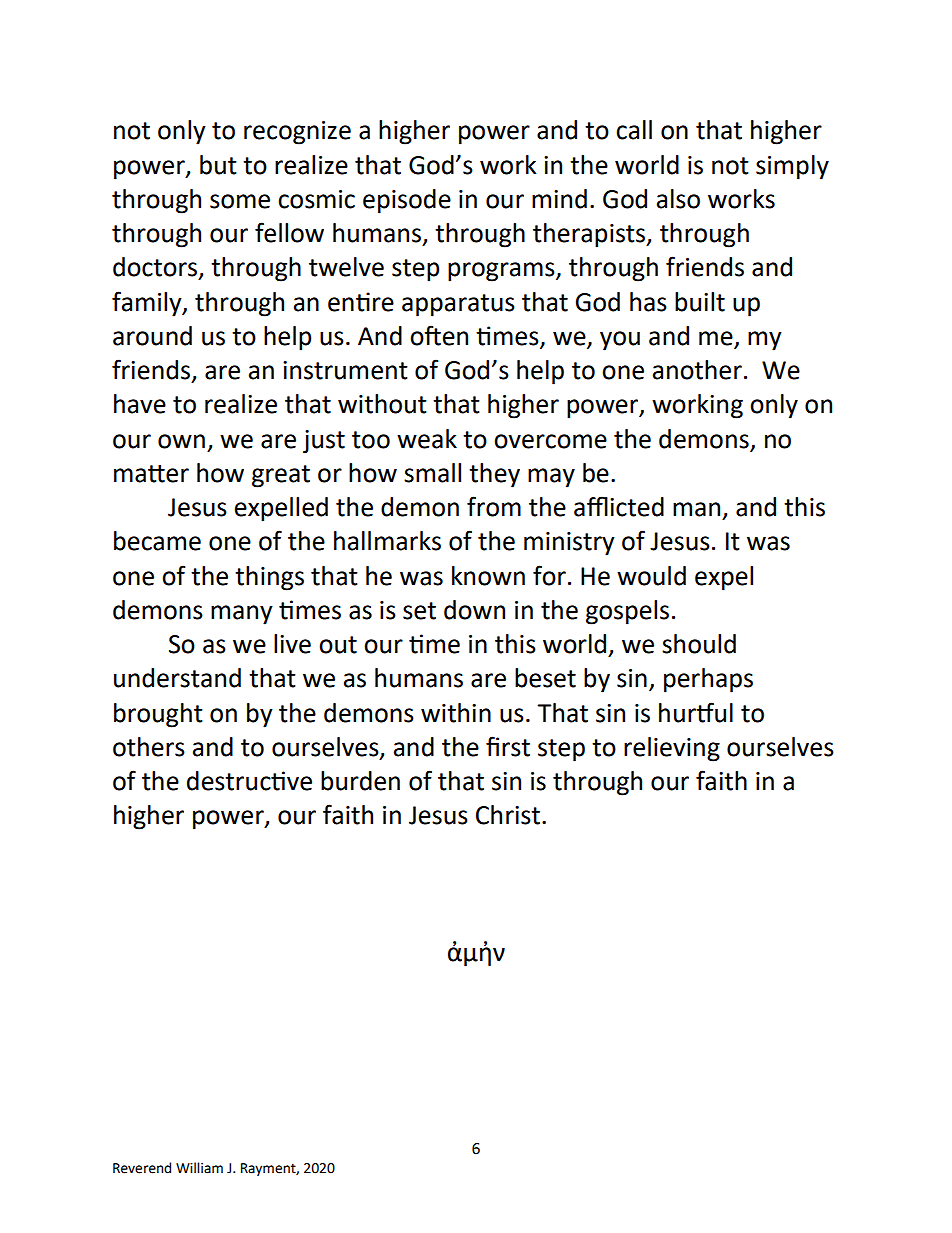 This screenshot has height=1233, width=952. I want to click on episode, so click(407, 201).
